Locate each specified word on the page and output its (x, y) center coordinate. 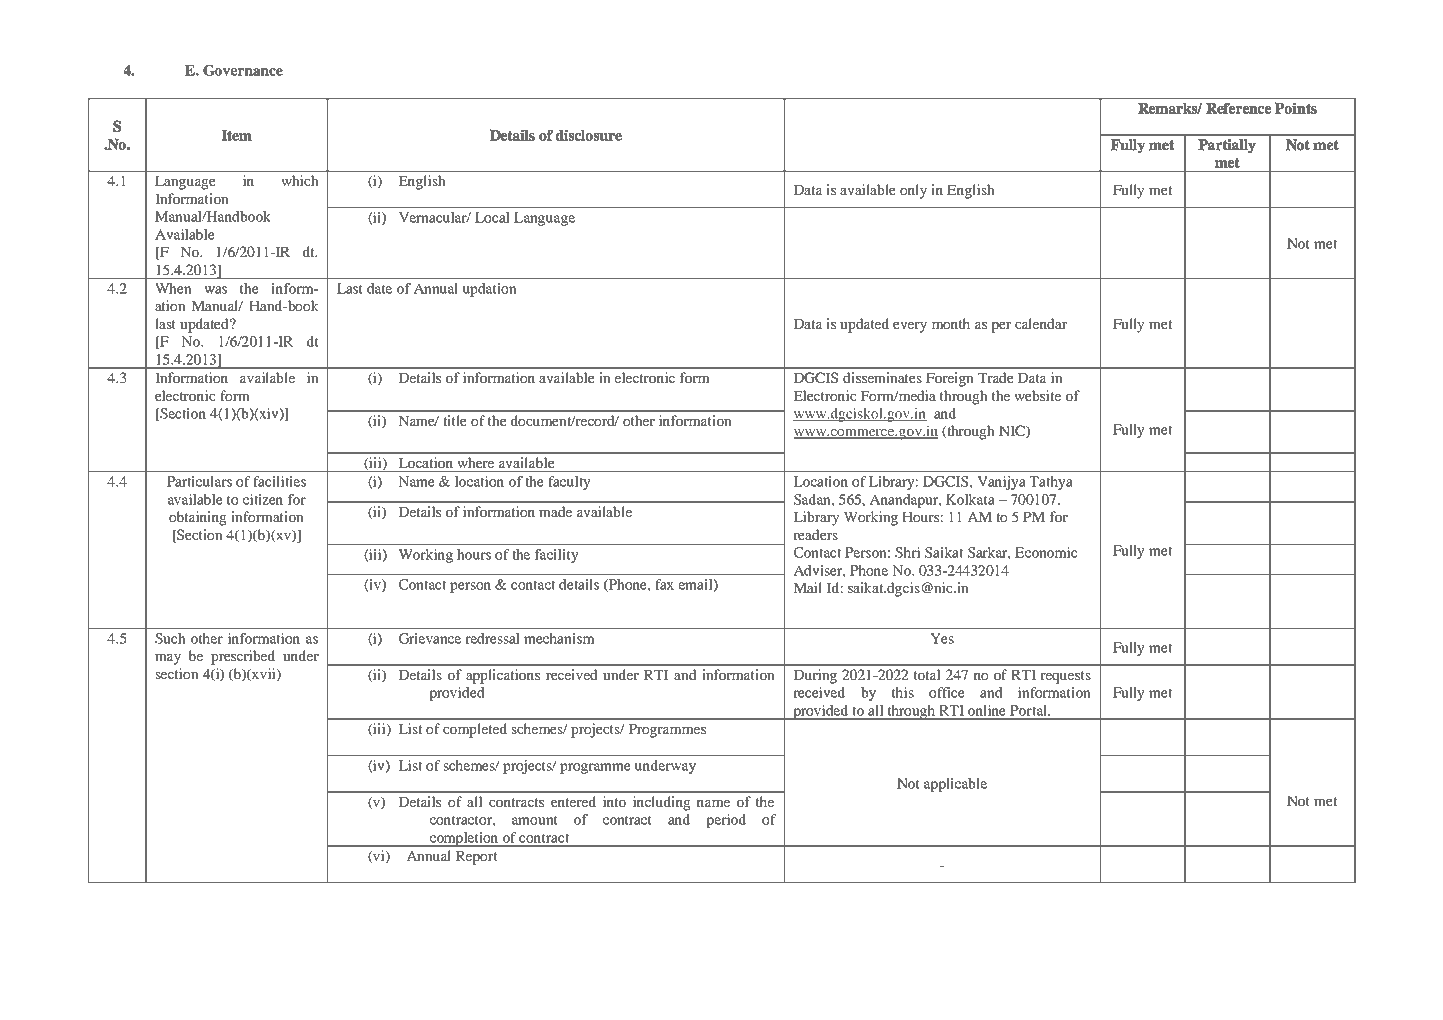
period (726, 821)
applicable (955, 785)
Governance (243, 70)
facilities (279, 481)
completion (464, 839)
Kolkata (970, 499)
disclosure (589, 135)
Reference (1239, 108)
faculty (569, 483)
